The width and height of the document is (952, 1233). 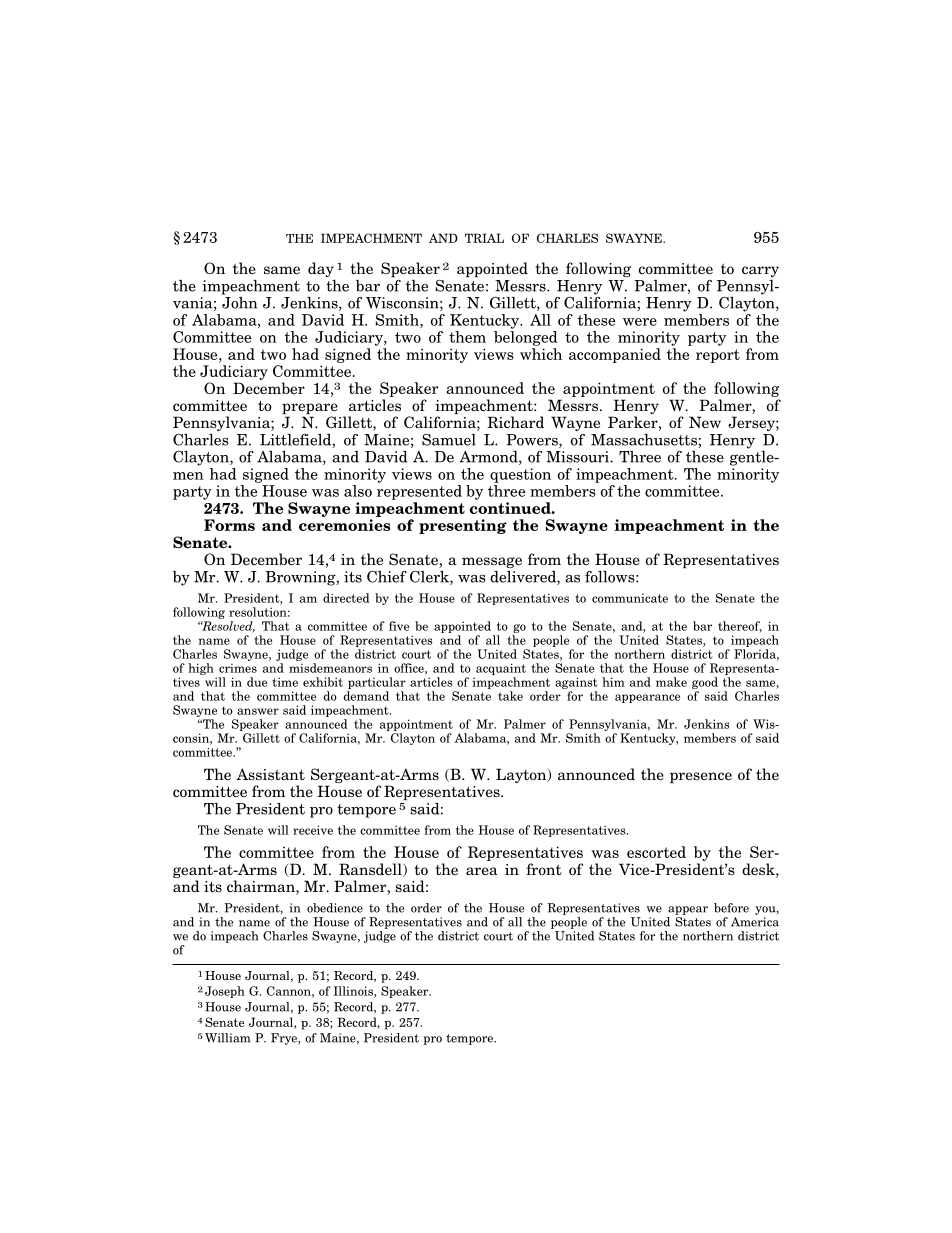 I want to click on take, so click(x=510, y=696).
